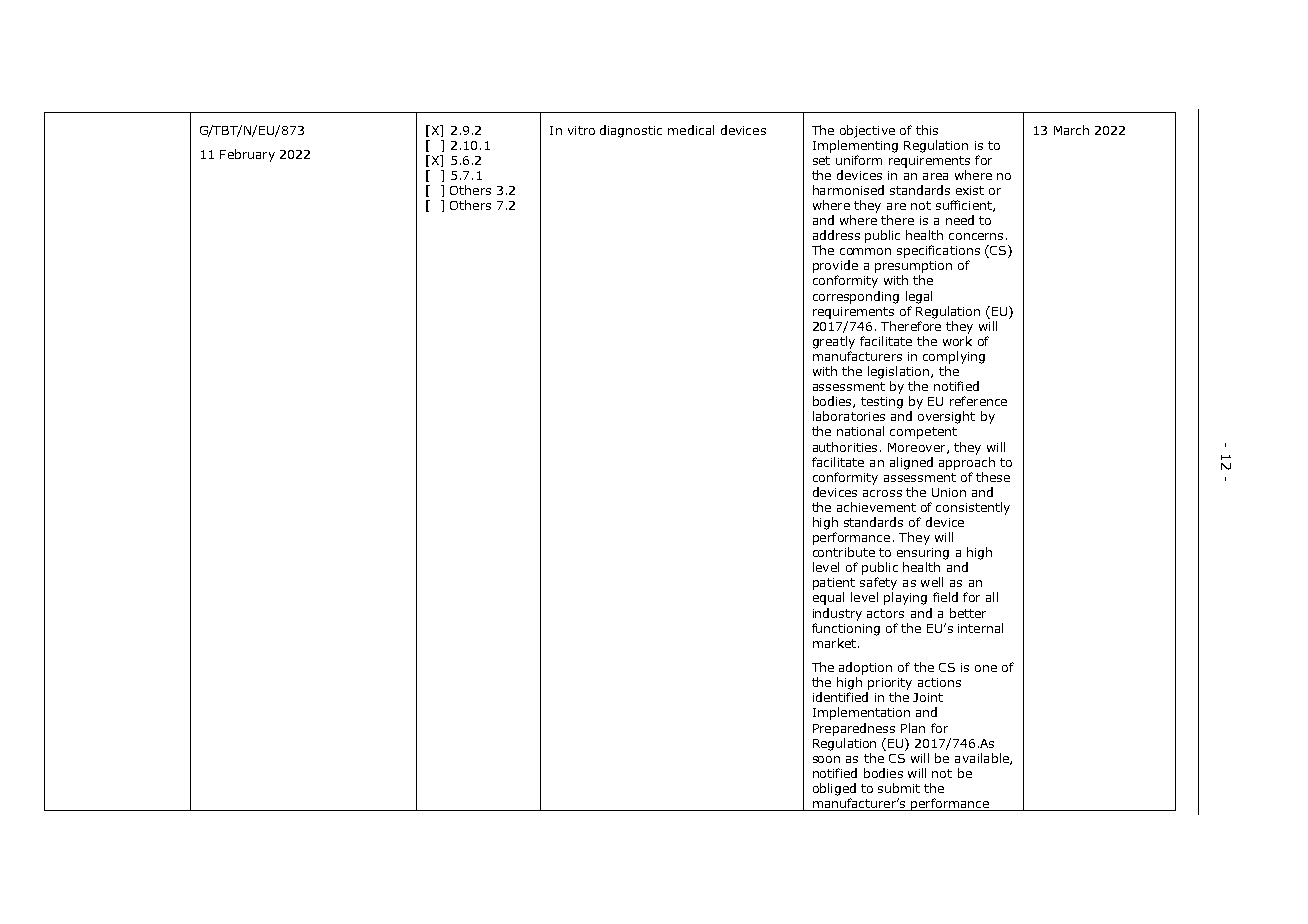 This page has height=924, width=1308. What do you see at coordinates (247, 155) in the page?
I see `February` at bounding box center [247, 155].
